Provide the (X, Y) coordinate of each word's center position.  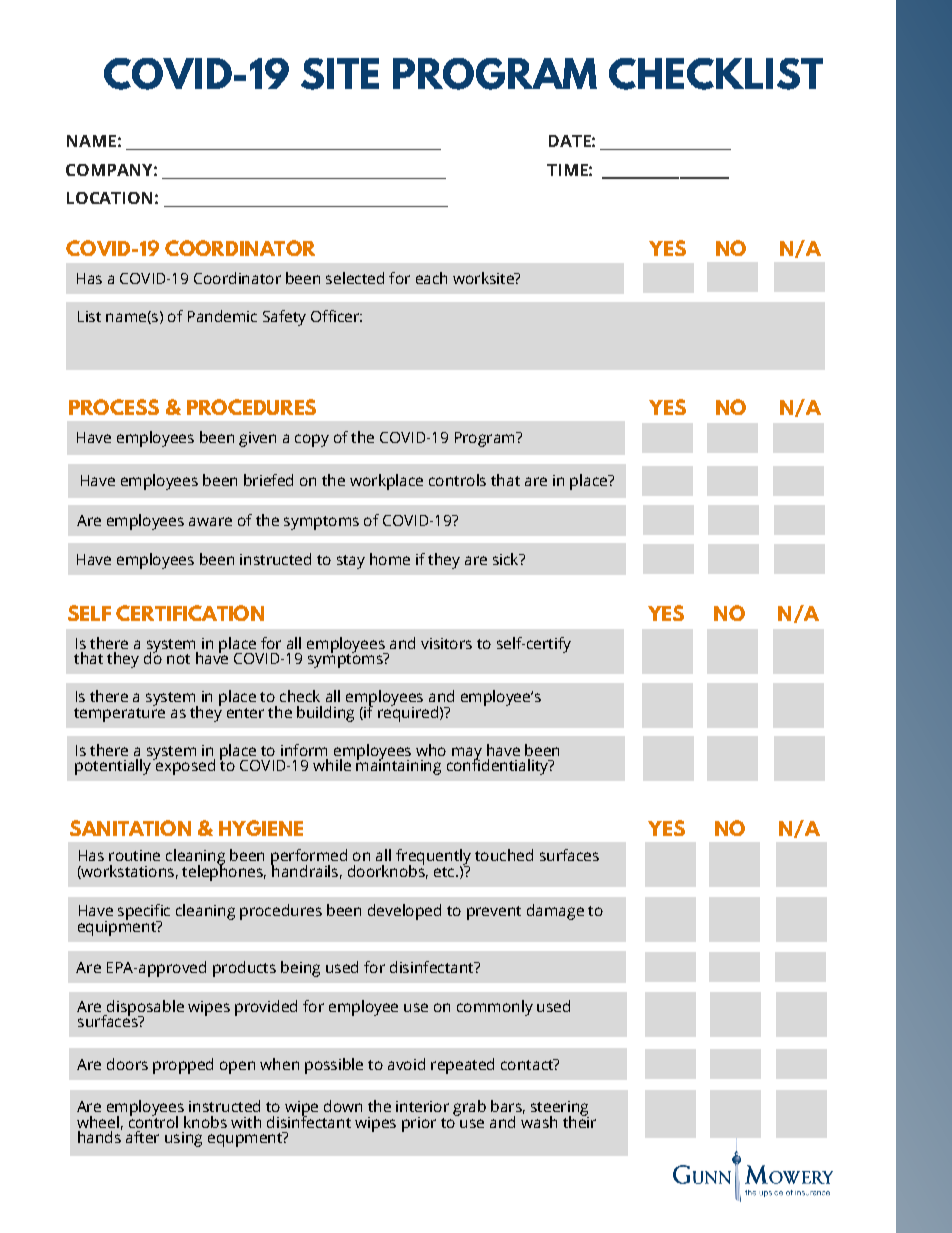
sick (507, 559)
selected (355, 278)
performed (309, 858)
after (142, 1137)
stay (351, 562)
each (431, 278)
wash (539, 1120)
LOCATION (109, 198)
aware (210, 521)
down (343, 1106)
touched (504, 855)
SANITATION (130, 828)
